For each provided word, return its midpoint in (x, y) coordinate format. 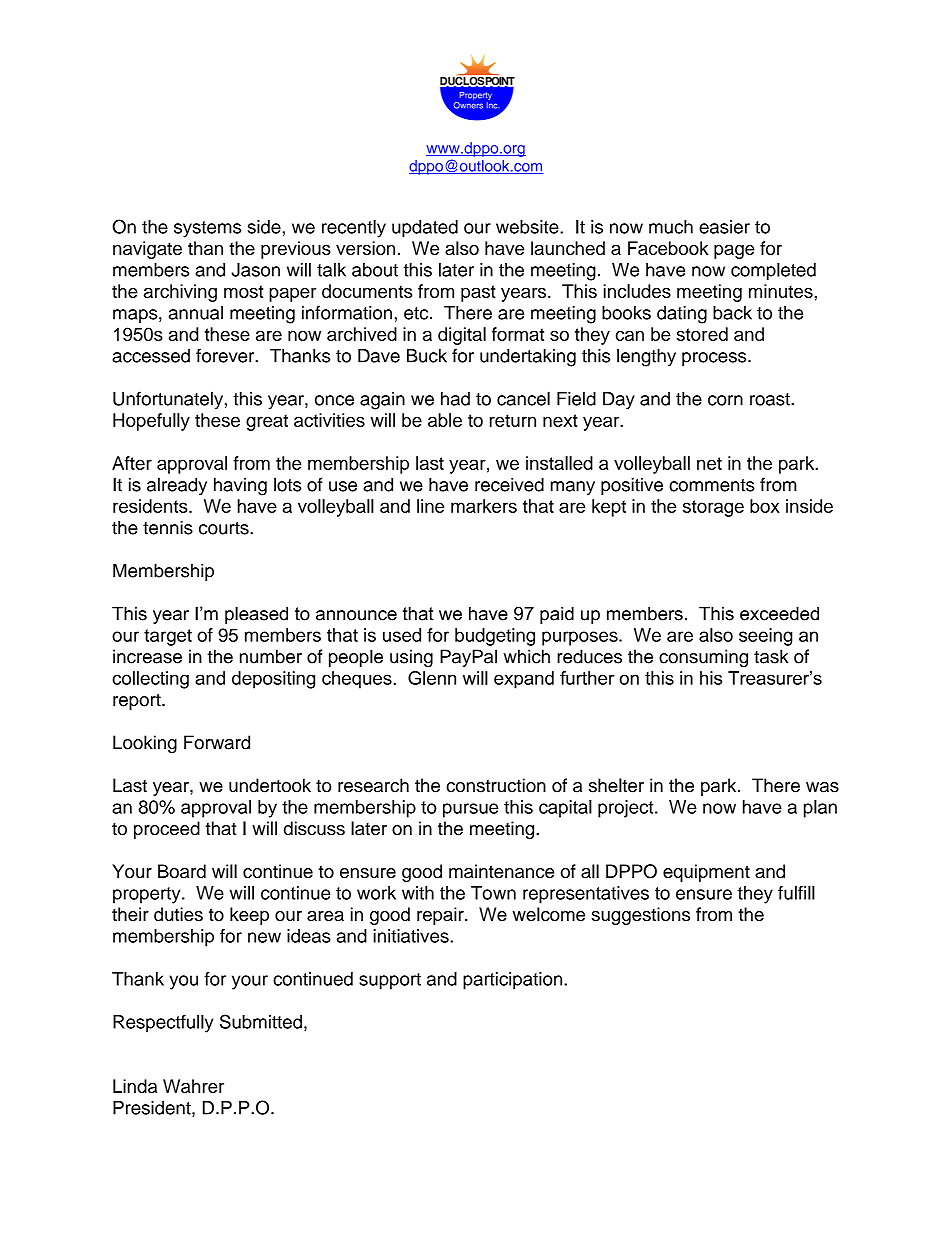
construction (496, 785)
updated (425, 229)
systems (207, 229)
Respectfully (163, 1024)
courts (225, 528)
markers (484, 506)
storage (713, 508)
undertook (270, 785)
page (734, 252)
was (822, 787)
